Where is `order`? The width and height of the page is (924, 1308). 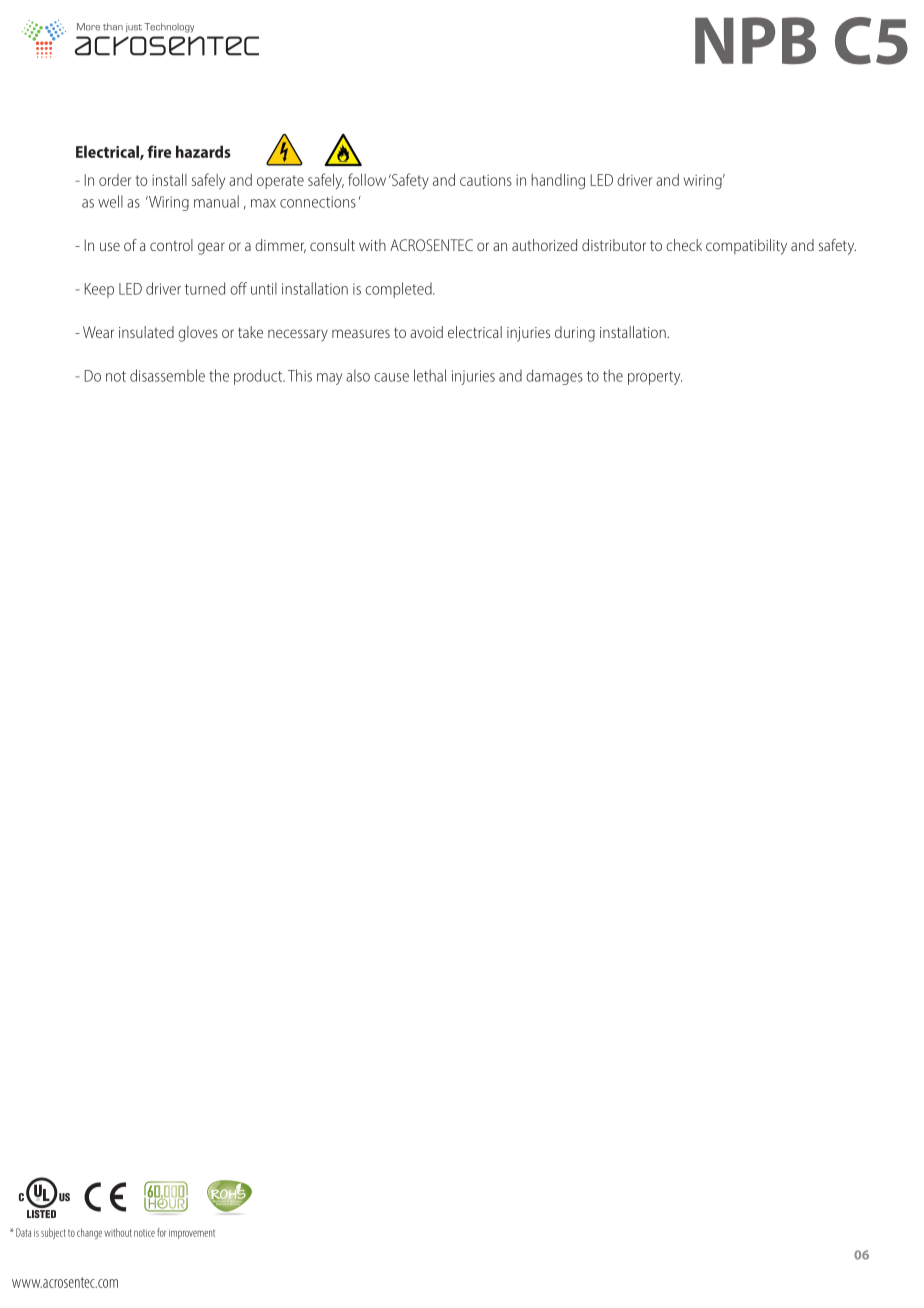
order is located at coordinates (115, 180).
